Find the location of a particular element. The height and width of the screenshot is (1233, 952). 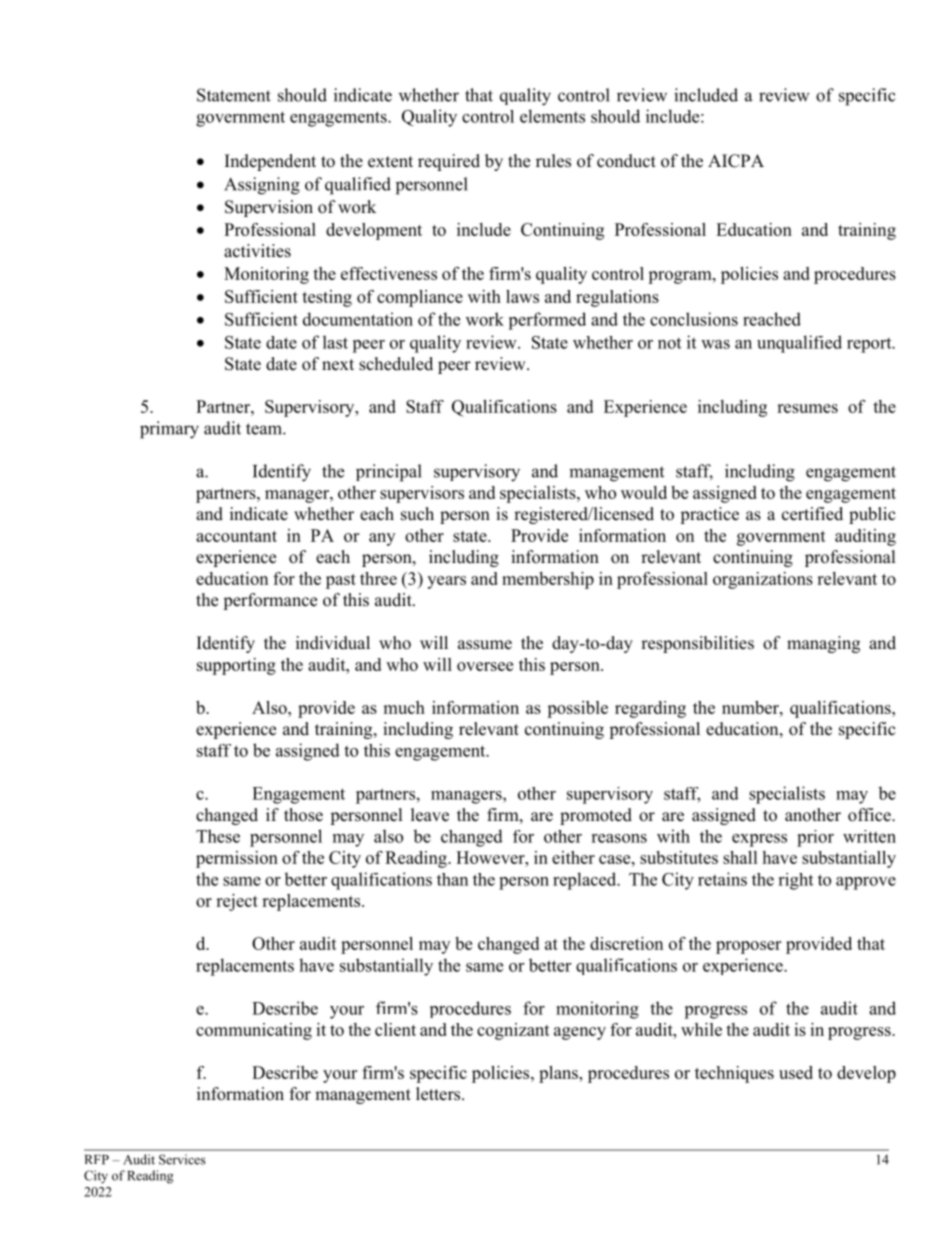

required is located at coordinates (449, 162).
